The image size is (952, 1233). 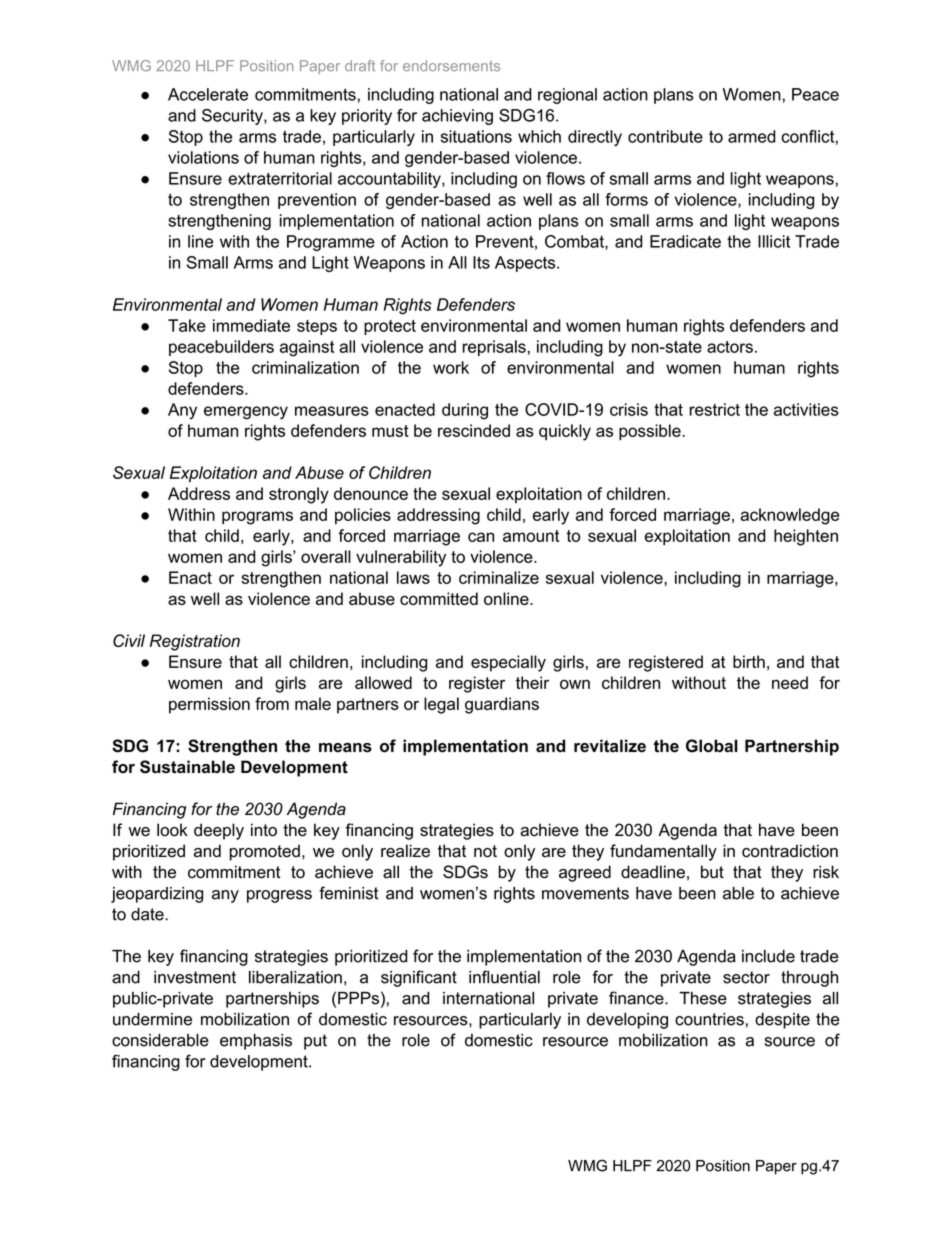 What do you see at coordinates (709, 1019) in the image?
I see `countries` at bounding box center [709, 1019].
